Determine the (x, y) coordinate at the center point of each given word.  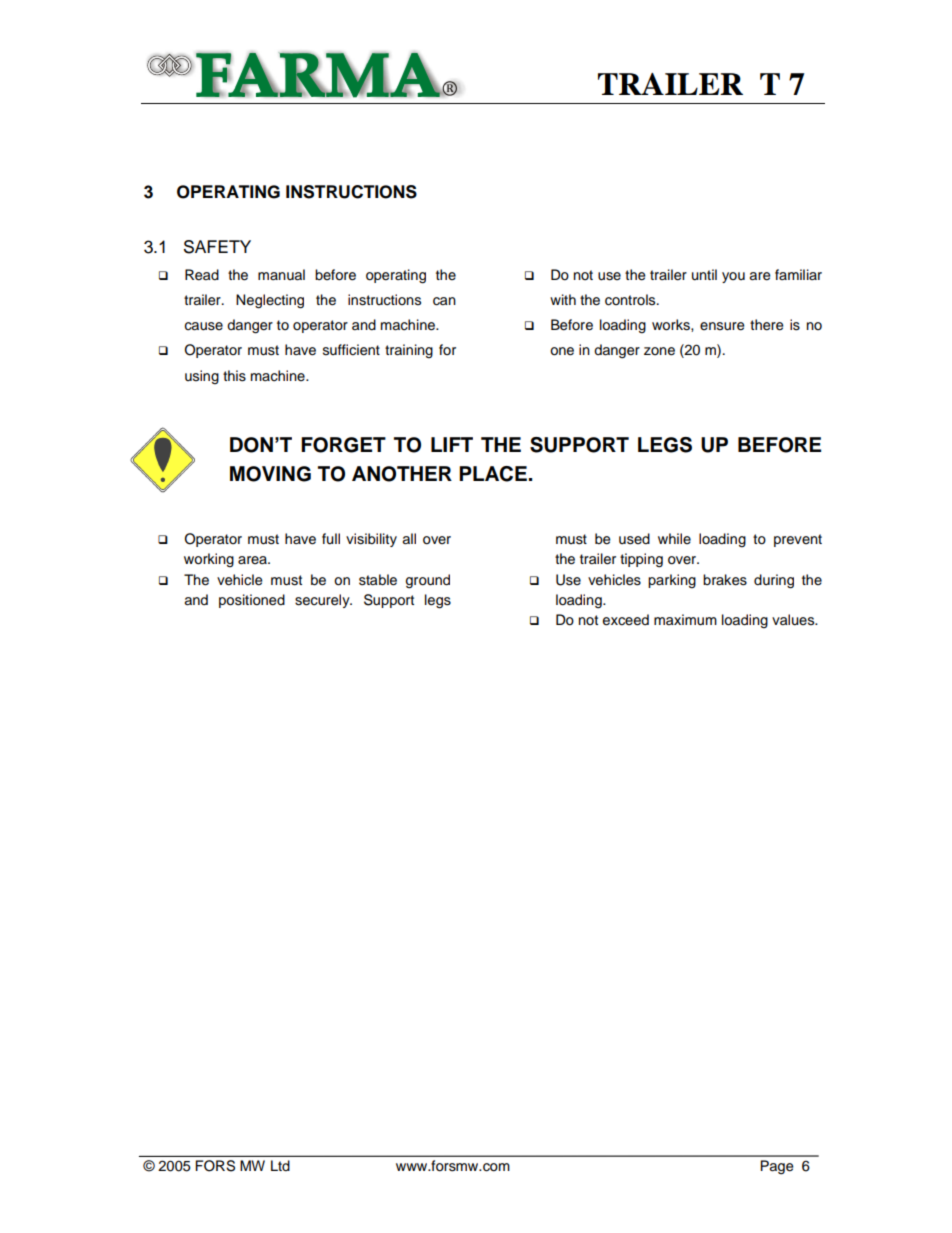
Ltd (280, 1165)
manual (281, 275)
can (444, 301)
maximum (685, 620)
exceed (626, 620)
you (733, 277)
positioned (252, 601)
